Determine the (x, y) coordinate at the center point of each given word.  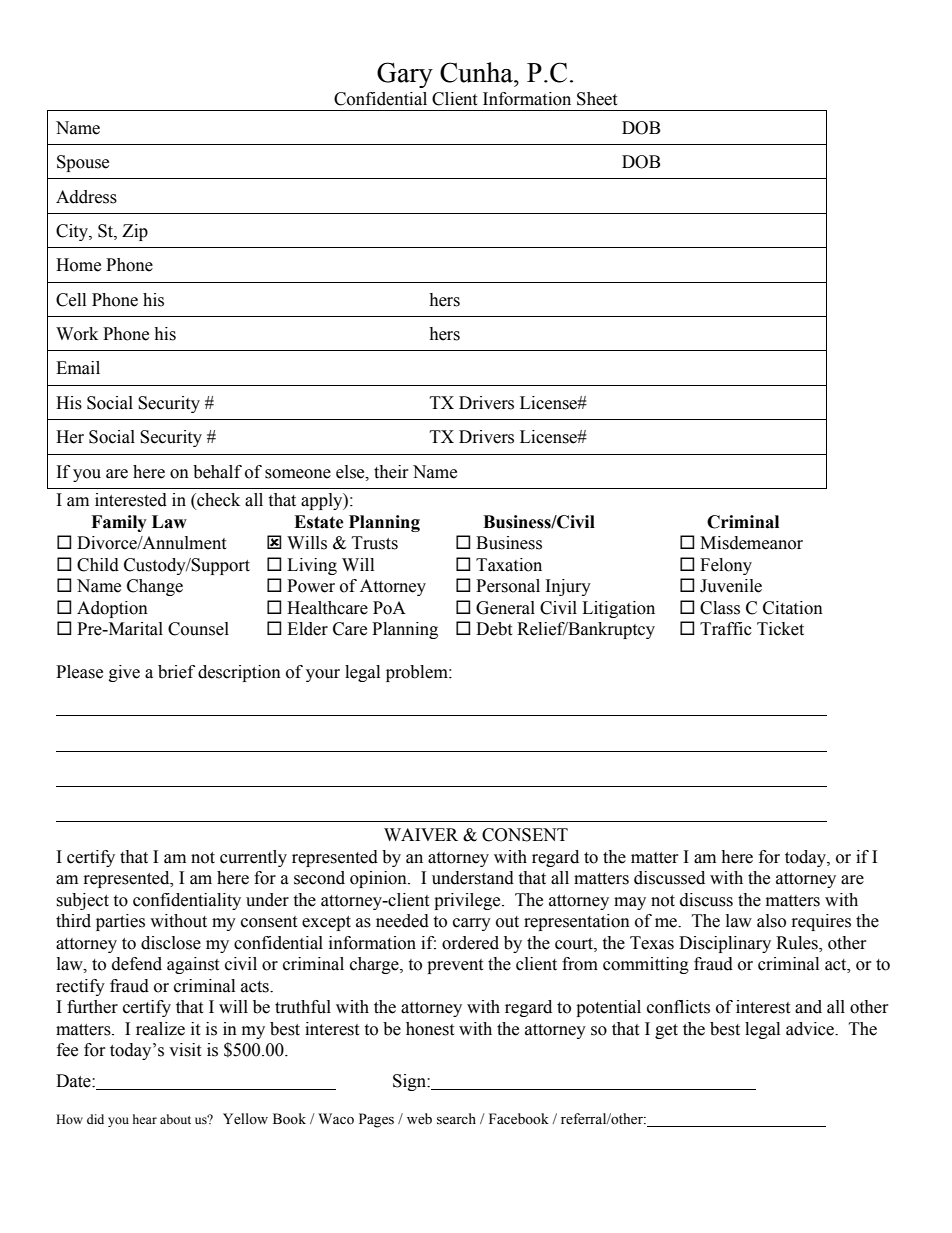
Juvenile (731, 586)
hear (145, 1119)
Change (155, 587)
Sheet (597, 99)
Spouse (83, 163)
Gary (405, 75)
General (505, 608)
